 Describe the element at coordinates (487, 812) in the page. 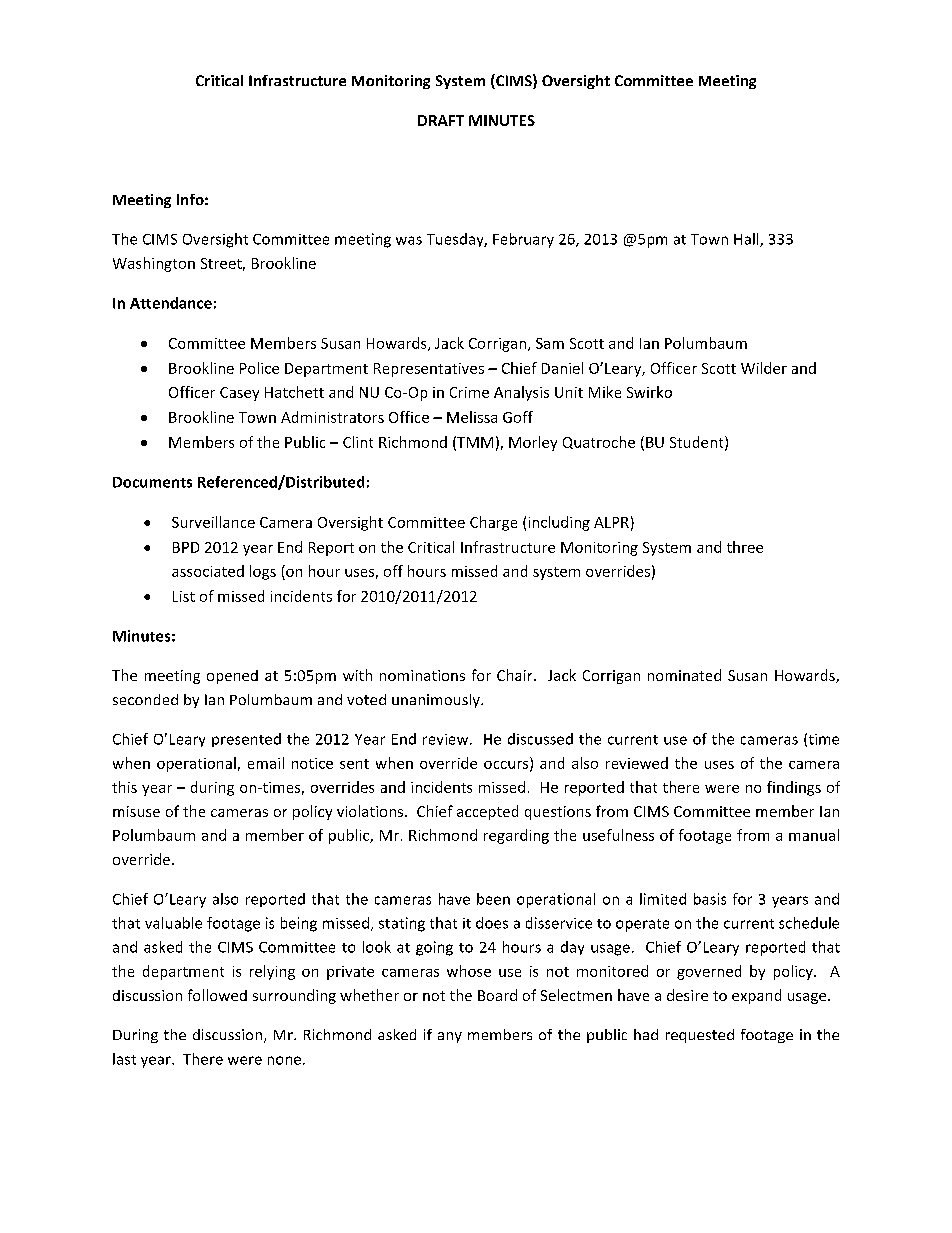

I see `accepted` at that location.
